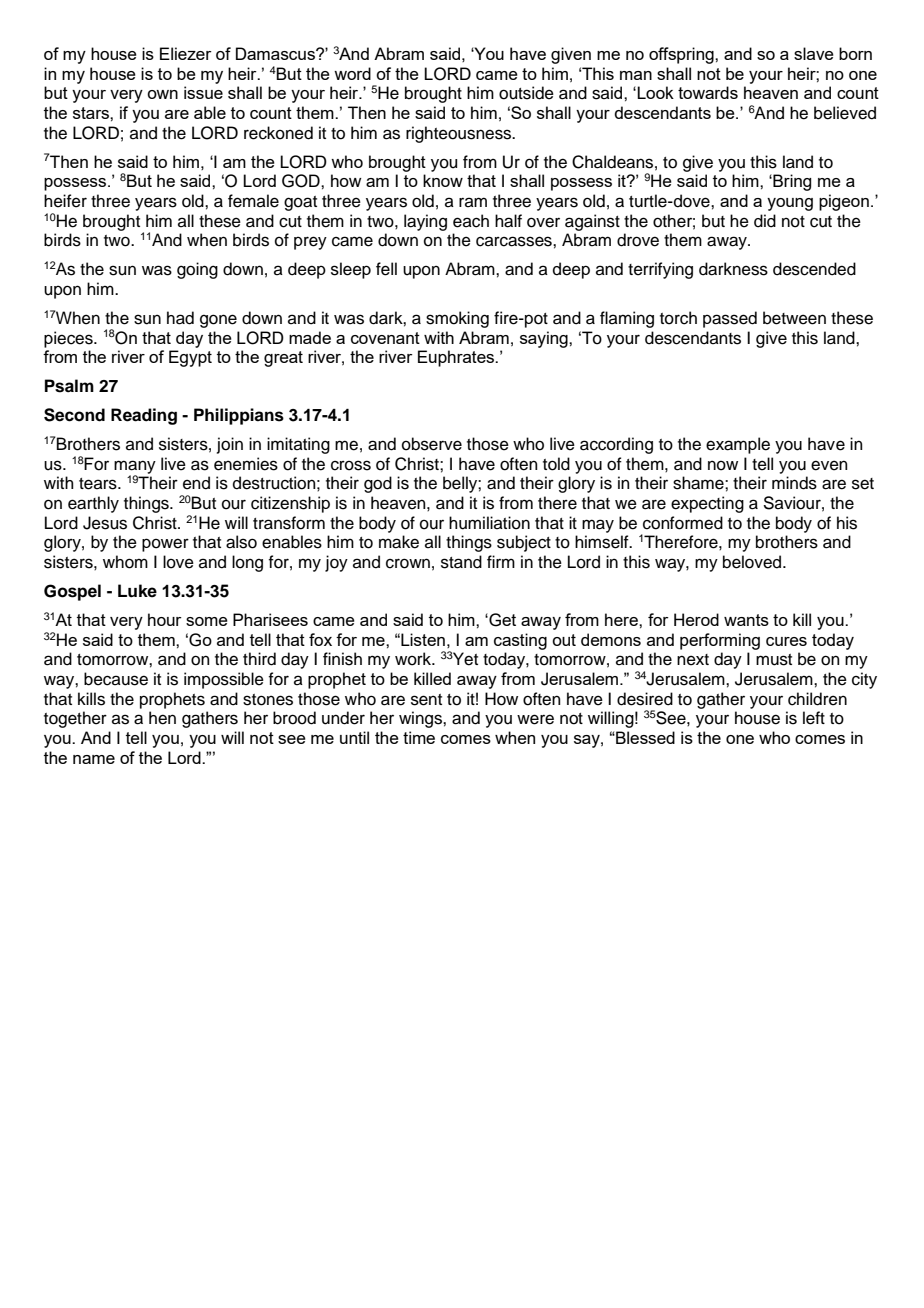  Describe the element at coordinates (814, 53) in the image. I see `slave` at that location.
